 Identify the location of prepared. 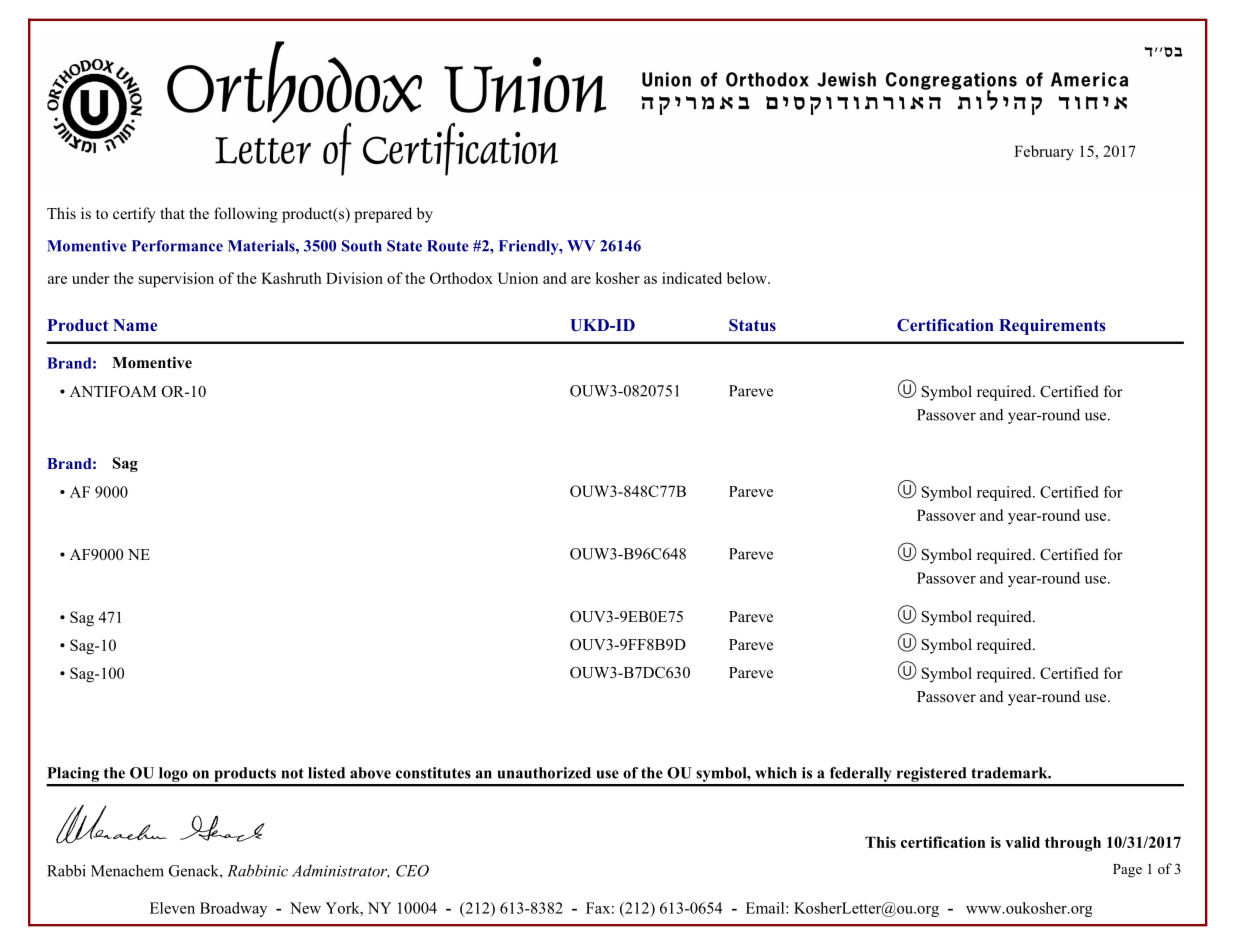
(383, 215).
